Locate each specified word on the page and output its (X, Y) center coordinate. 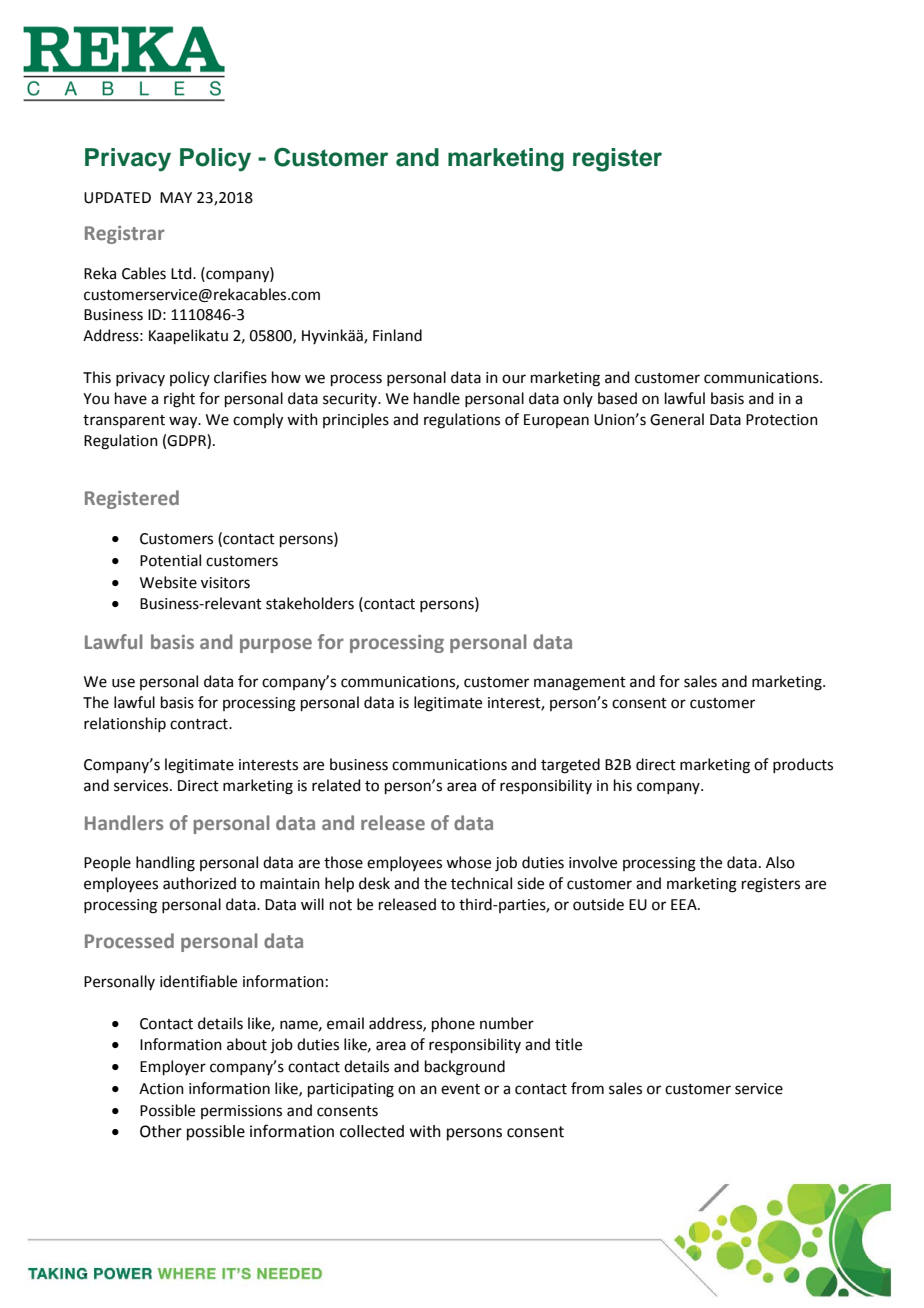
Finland (397, 335)
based (617, 398)
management (580, 684)
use (123, 683)
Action (161, 1089)
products (803, 765)
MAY (176, 197)
